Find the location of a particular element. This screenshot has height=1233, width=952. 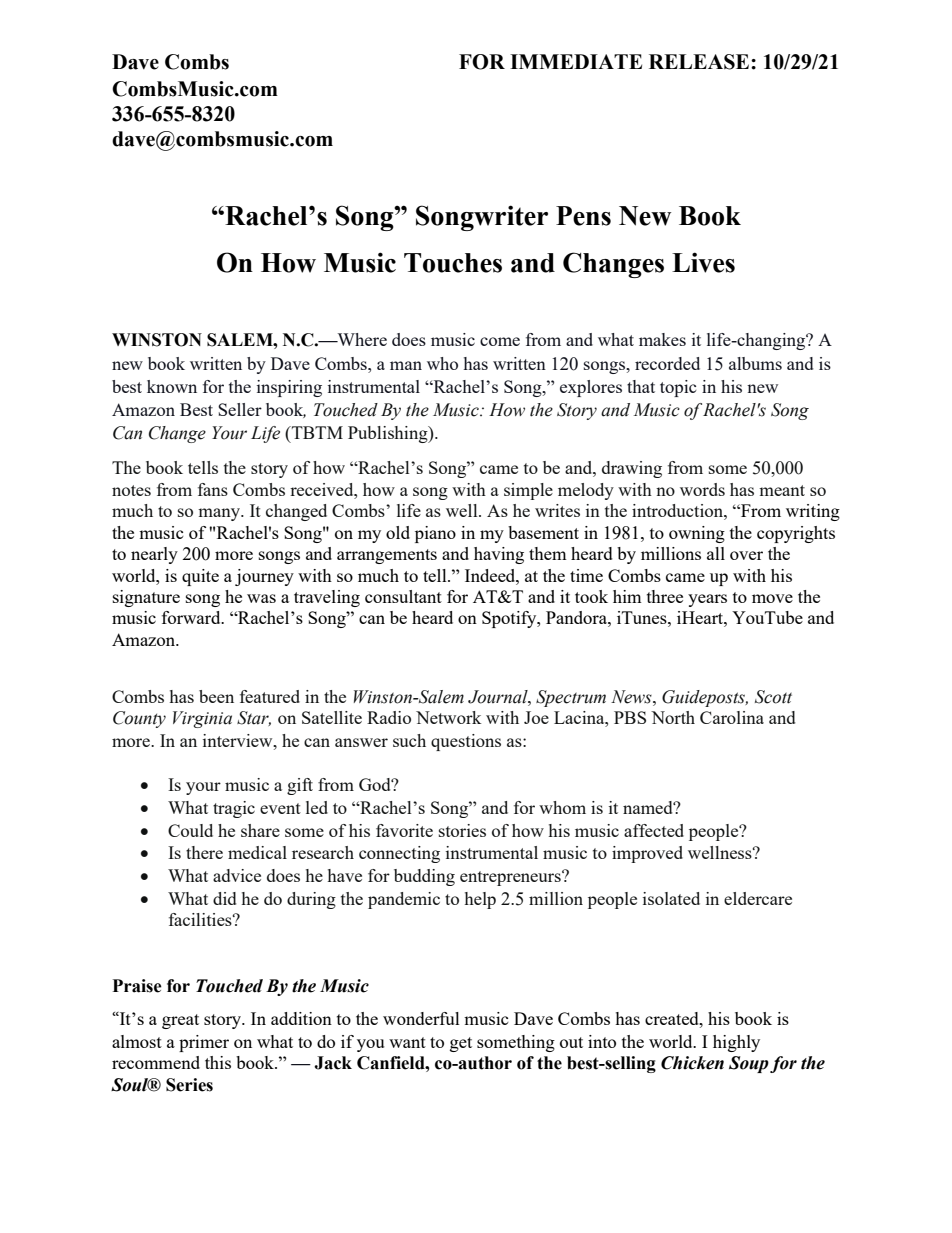

IMMEDIATE is located at coordinates (576, 61).
